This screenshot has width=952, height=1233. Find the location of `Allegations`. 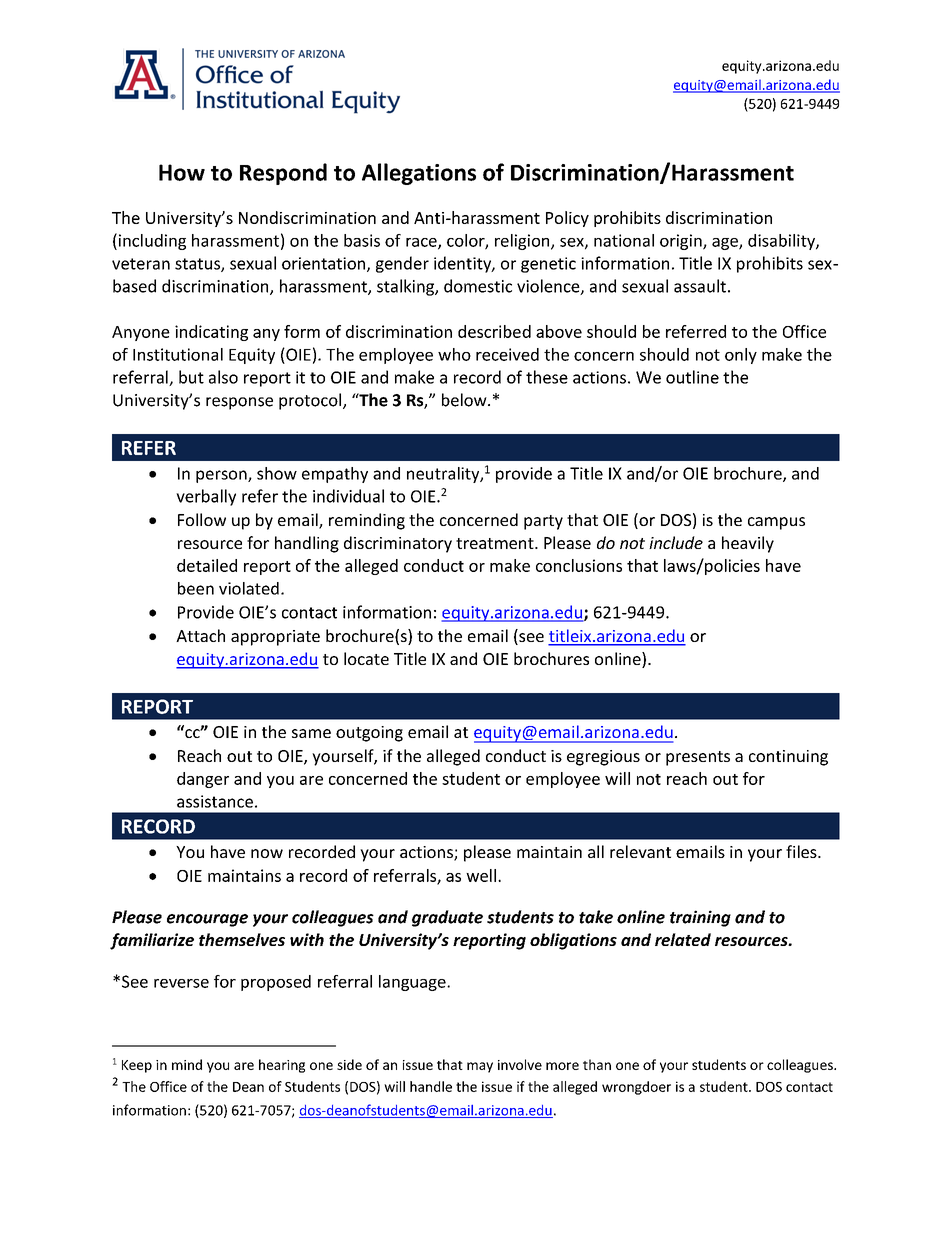

Allegations is located at coordinates (419, 174).
